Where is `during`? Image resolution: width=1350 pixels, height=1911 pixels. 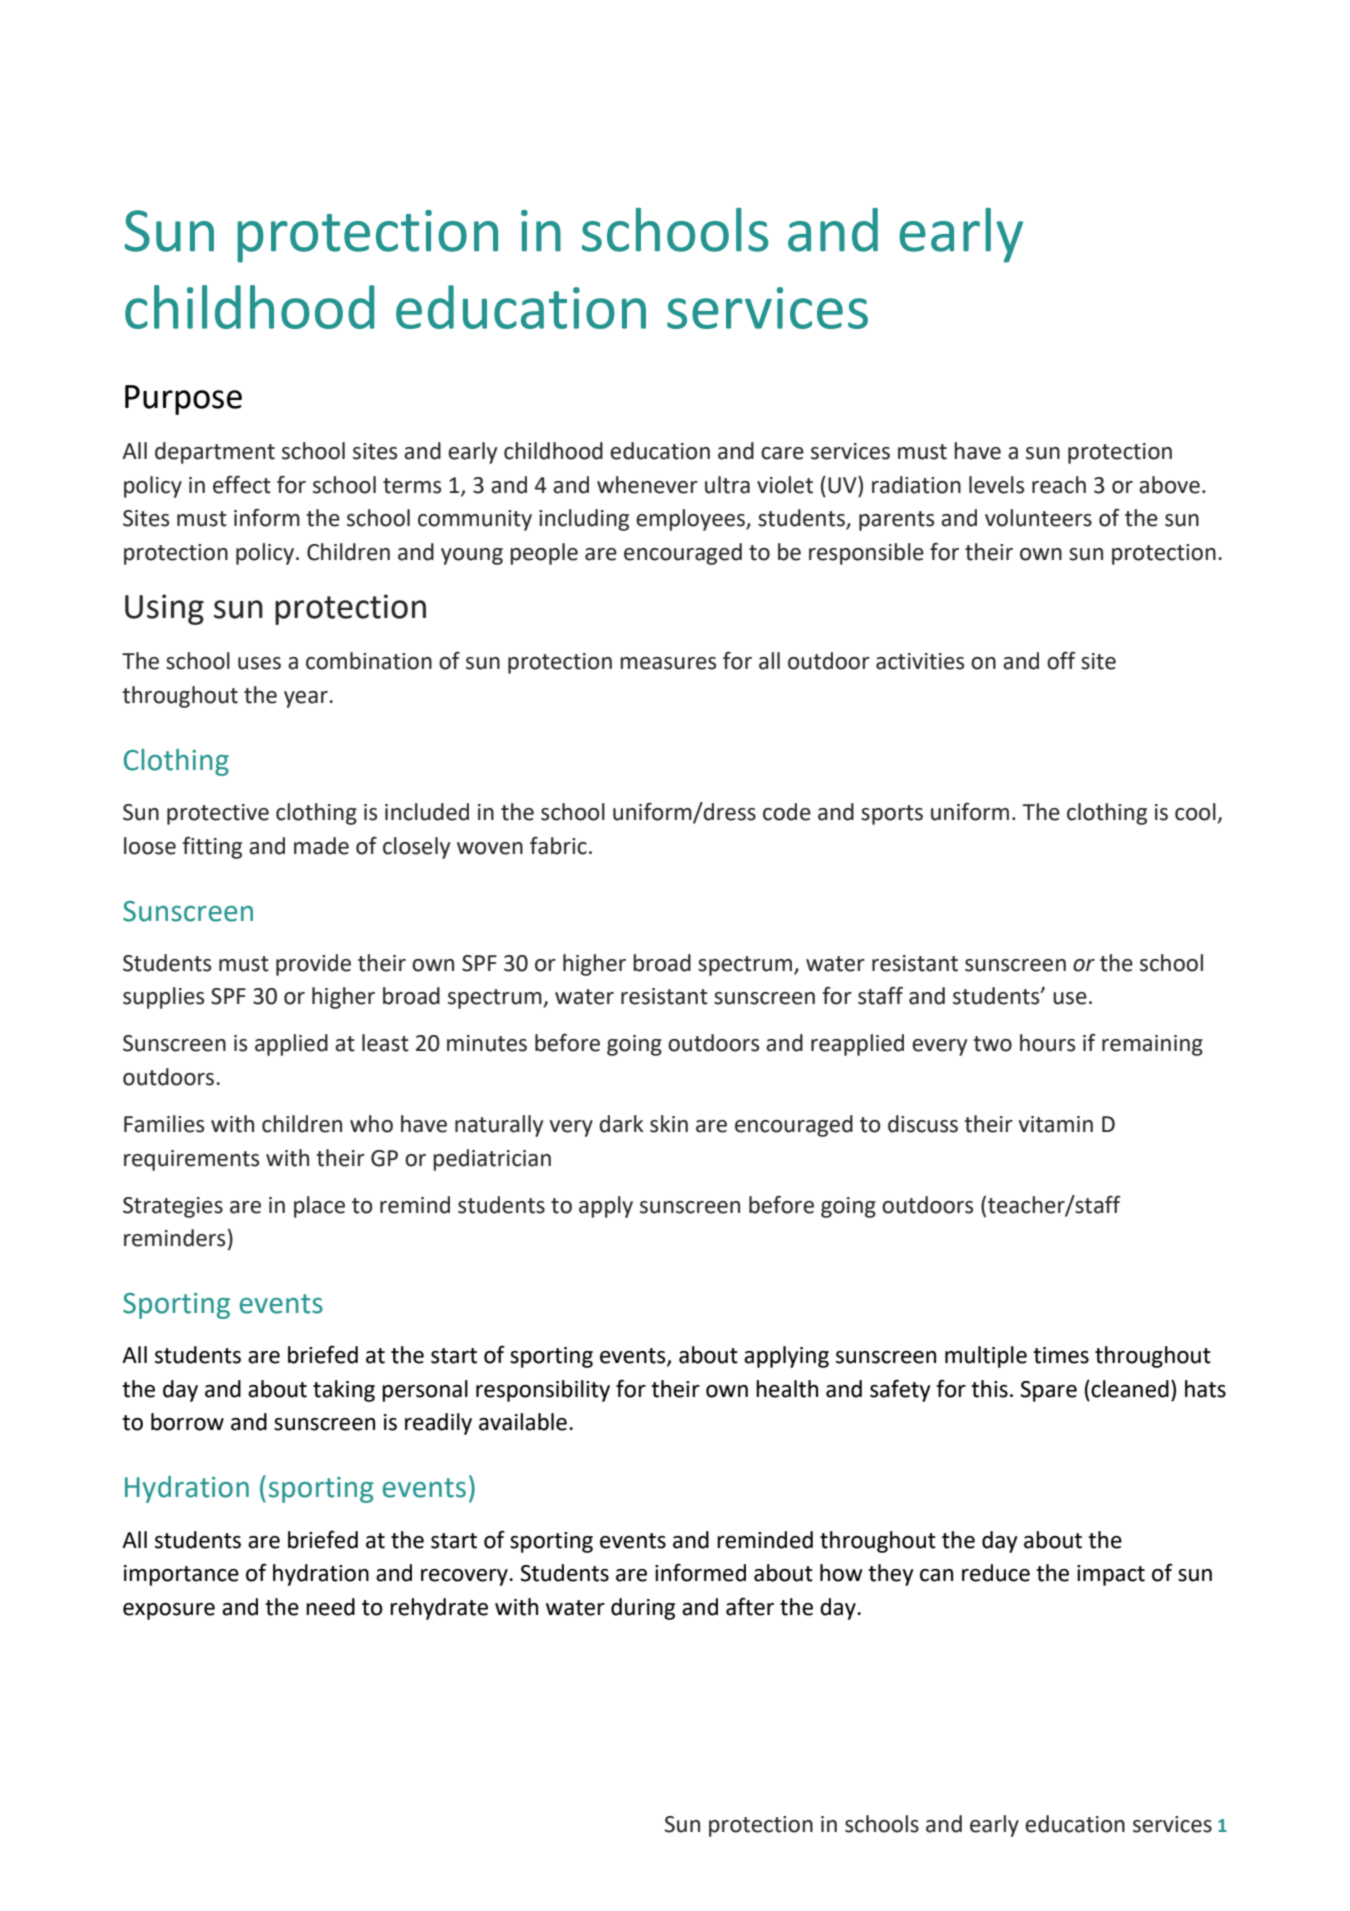
during is located at coordinates (643, 1609).
